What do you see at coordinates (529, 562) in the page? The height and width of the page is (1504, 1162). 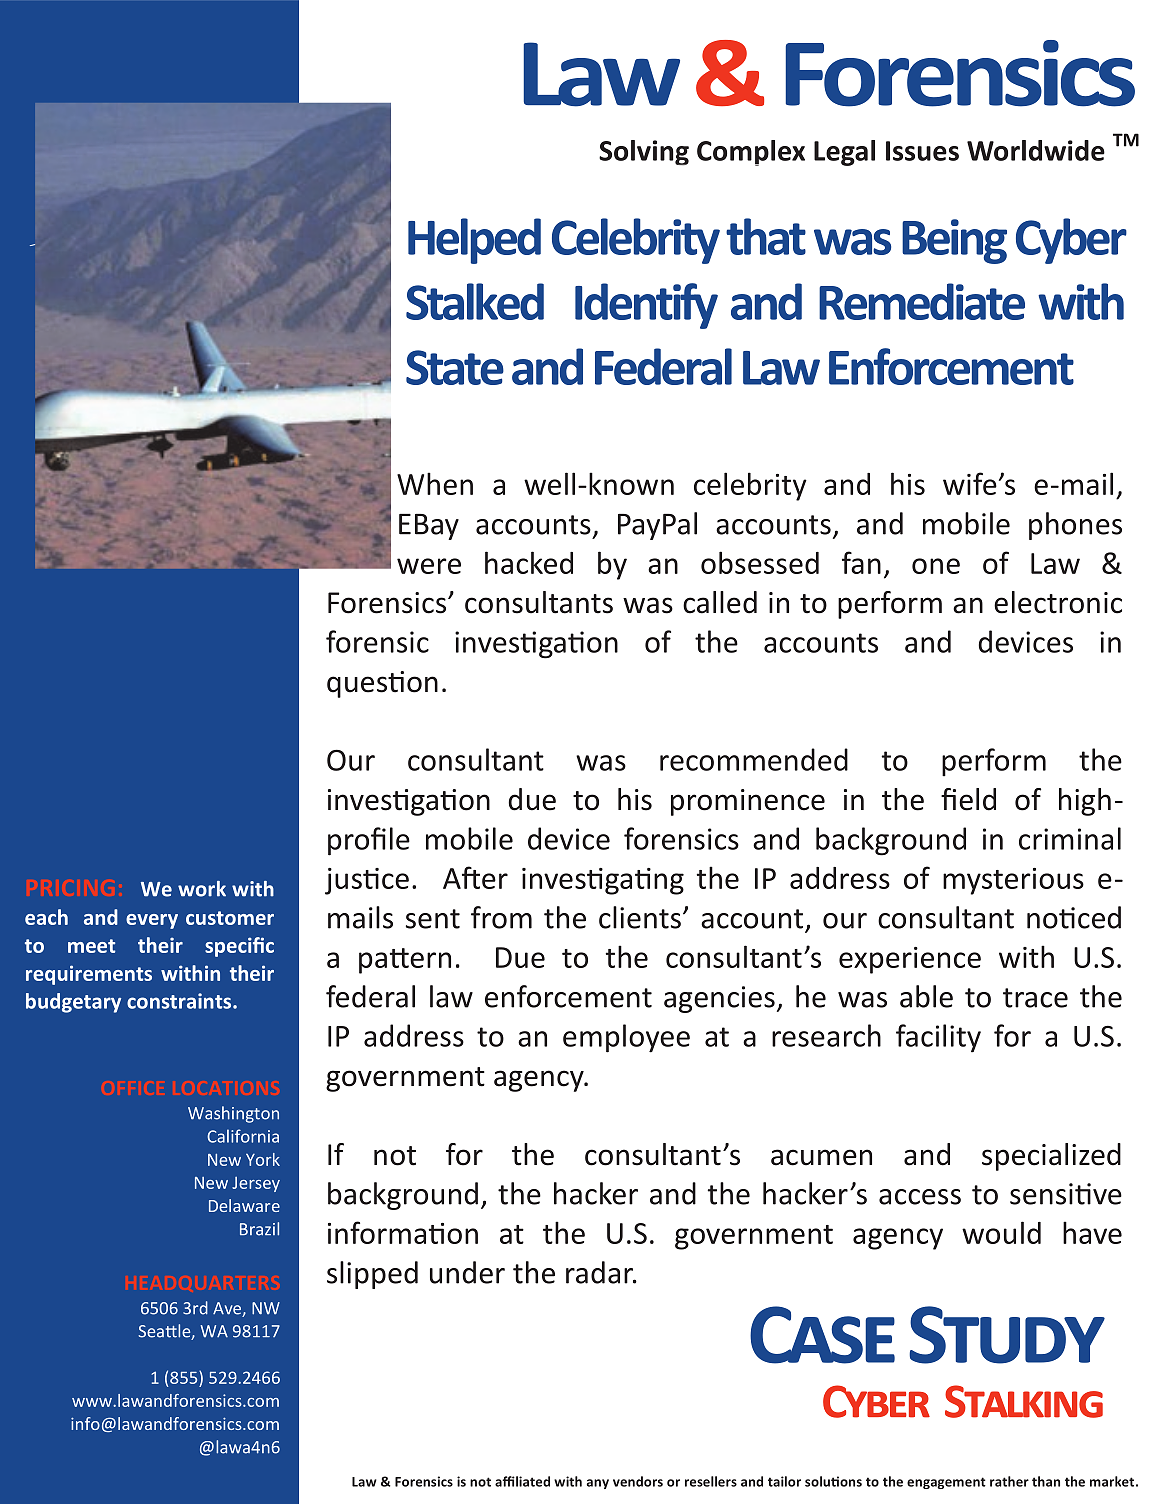 I see `hacked` at bounding box center [529, 562].
